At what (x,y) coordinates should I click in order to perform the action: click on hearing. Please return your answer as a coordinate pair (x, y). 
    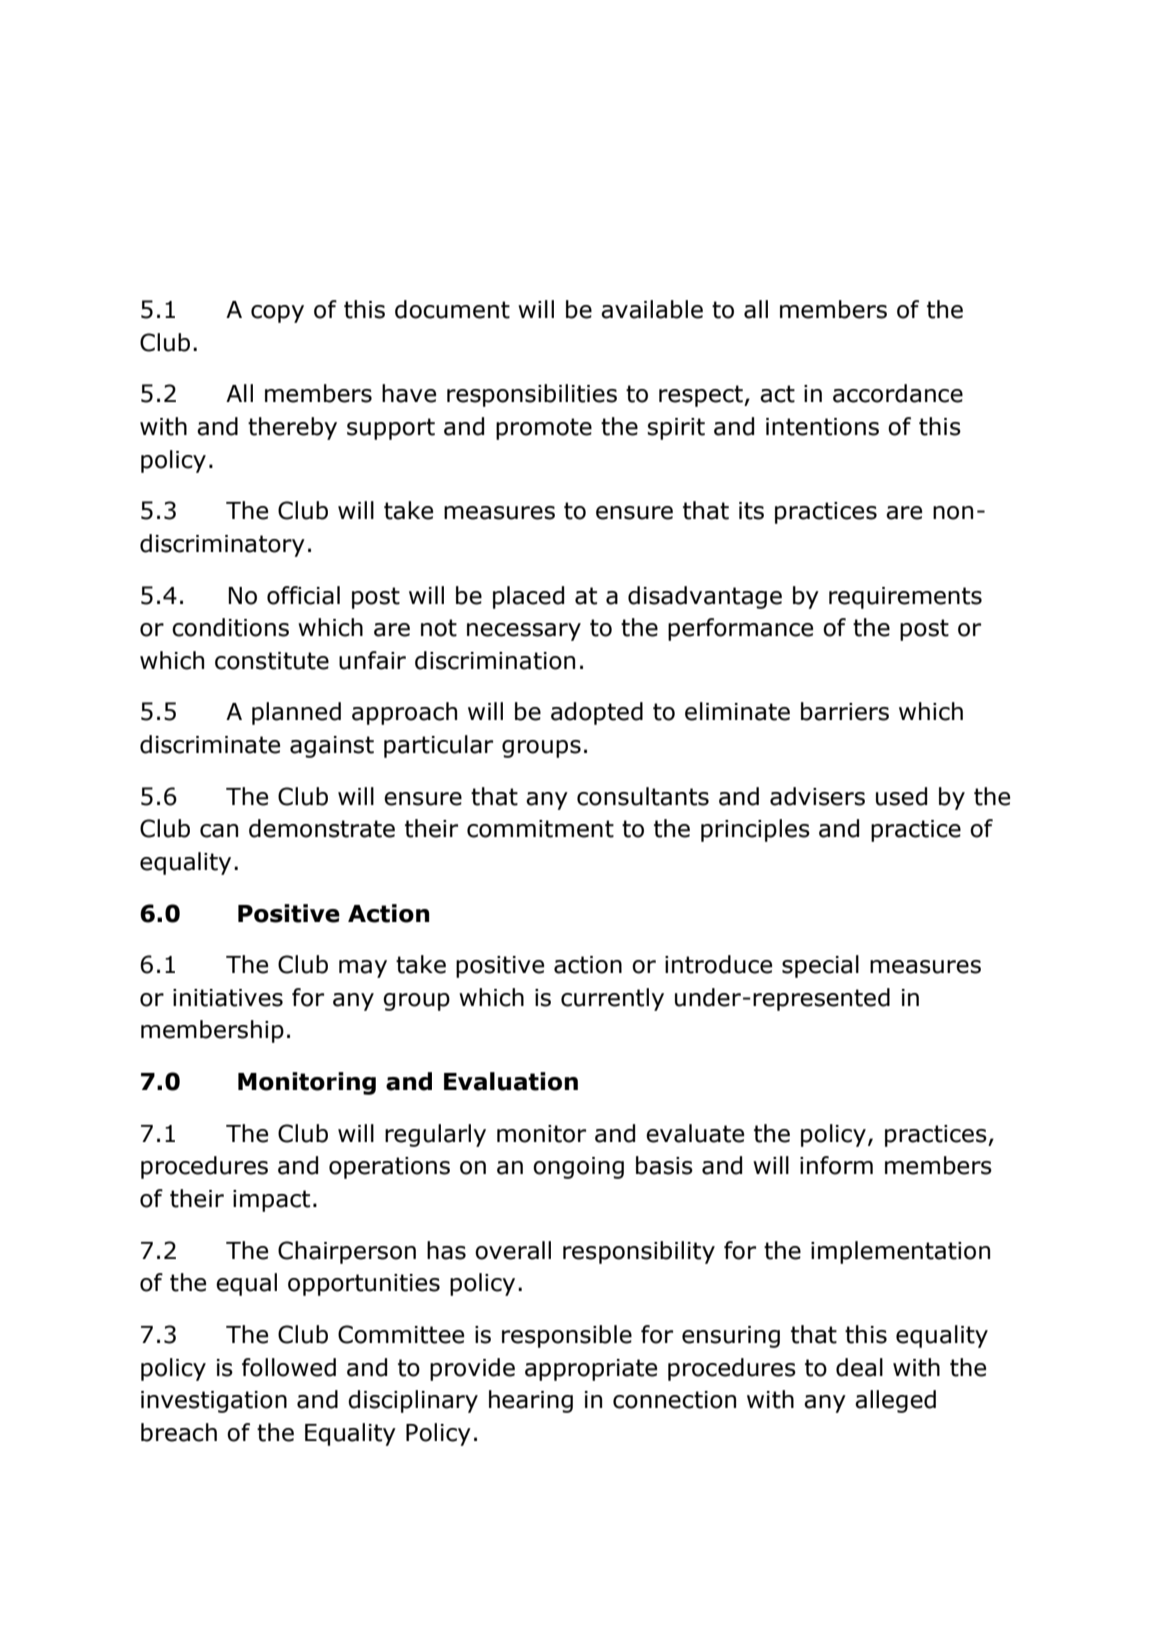
    Looking at the image, I should click on (531, 1401).
